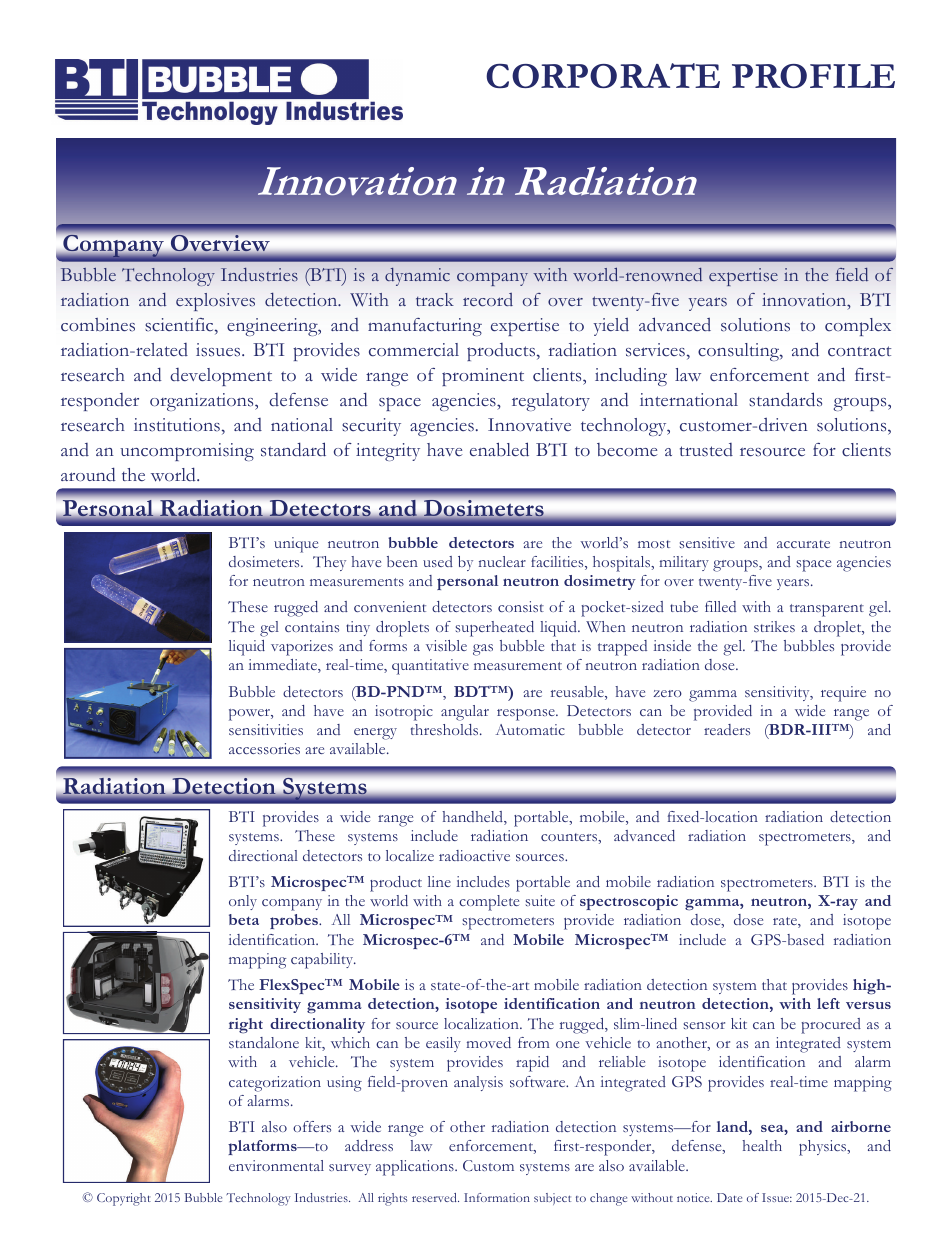  What do you see at coordinates (276, 1165) in the document?
I see `environmental` at bounding box center [276, 1165].
